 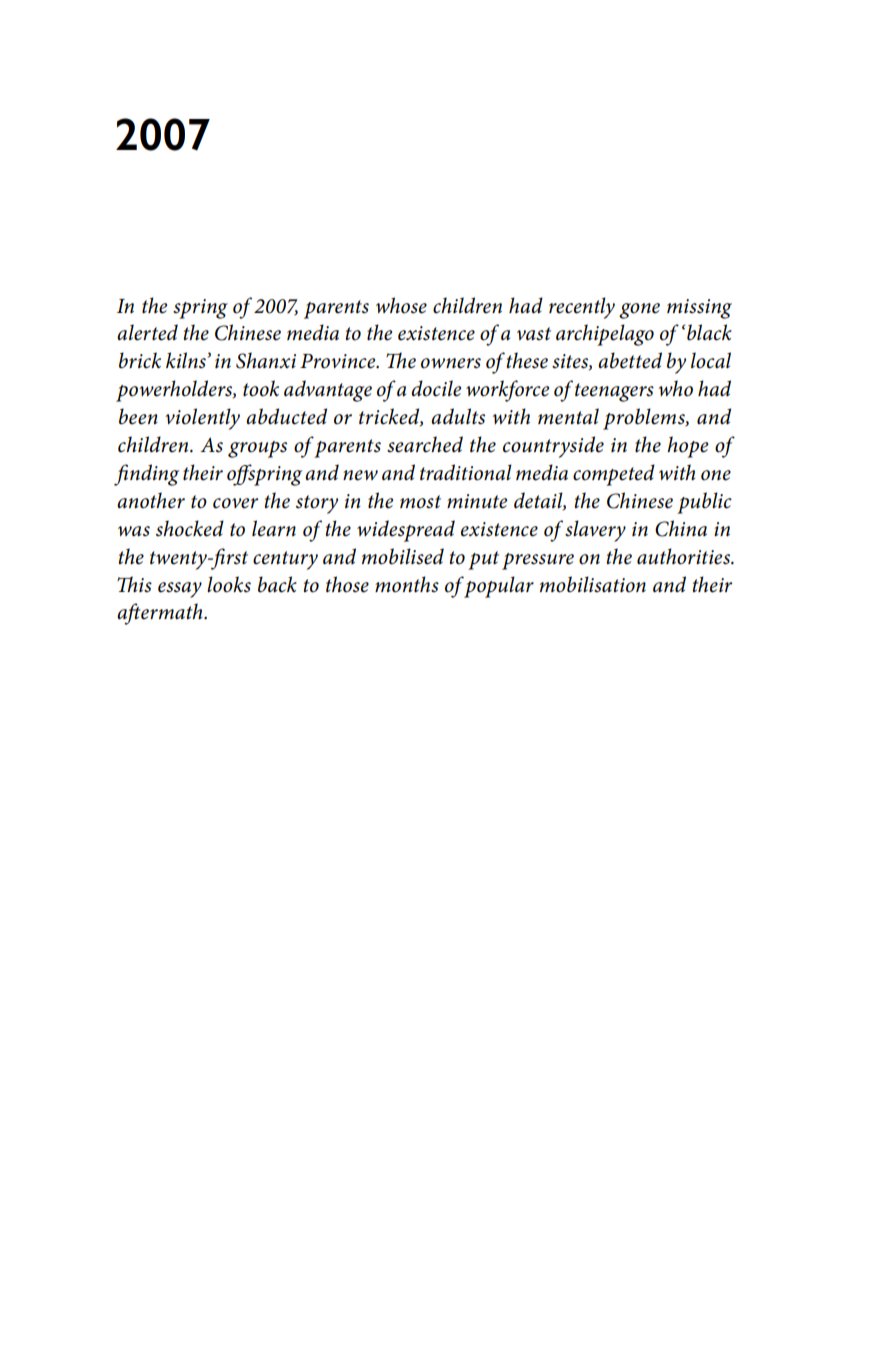 I want to click on aftermath, so click(x=161, y=614).
